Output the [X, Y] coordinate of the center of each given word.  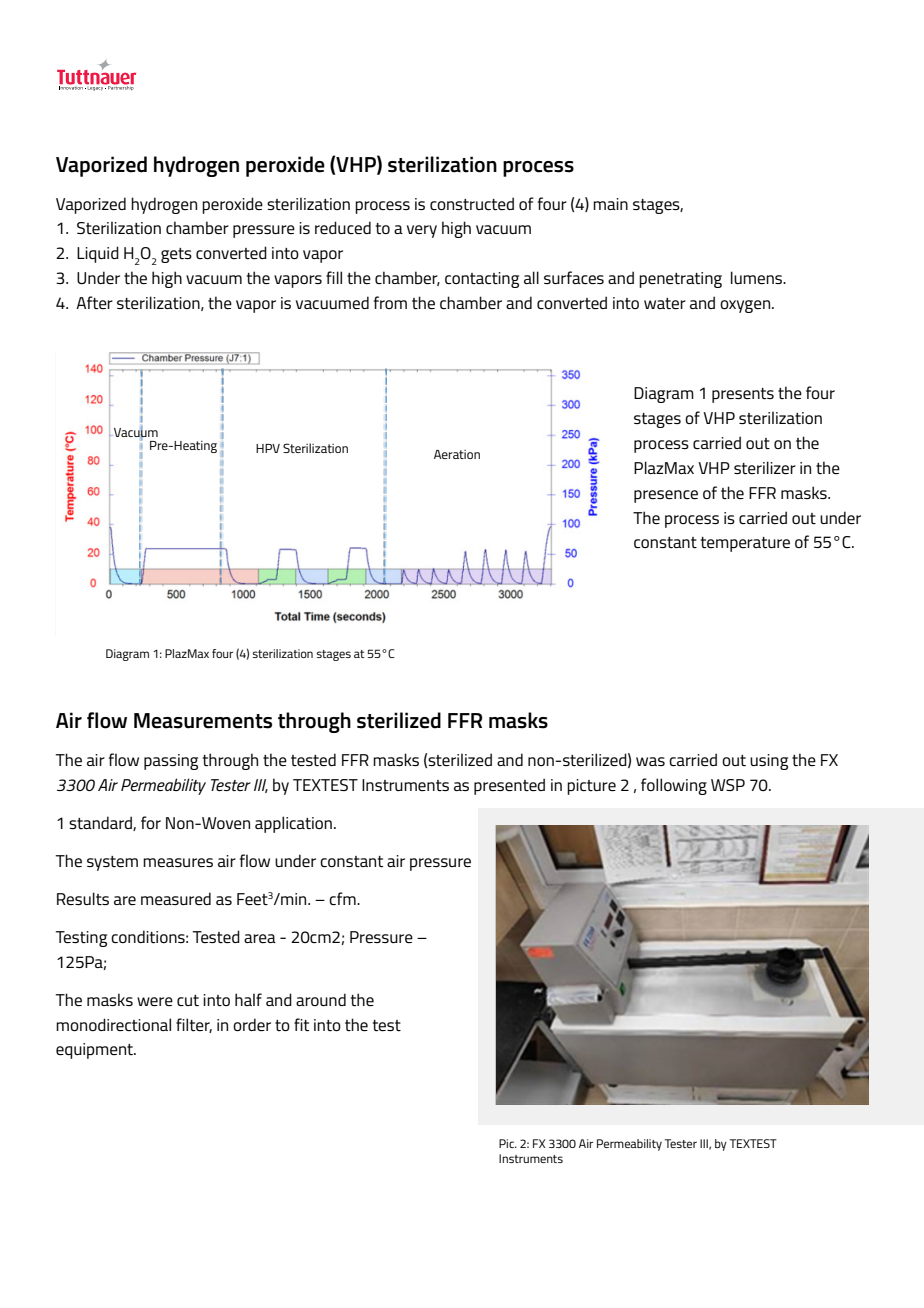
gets [176, 255]
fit [301, 1024]
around [321, 999]
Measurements [203, 721]
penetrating [680, 280]
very [422, 231]
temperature [745, 544]
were [155, 1001]
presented [509, 786]
